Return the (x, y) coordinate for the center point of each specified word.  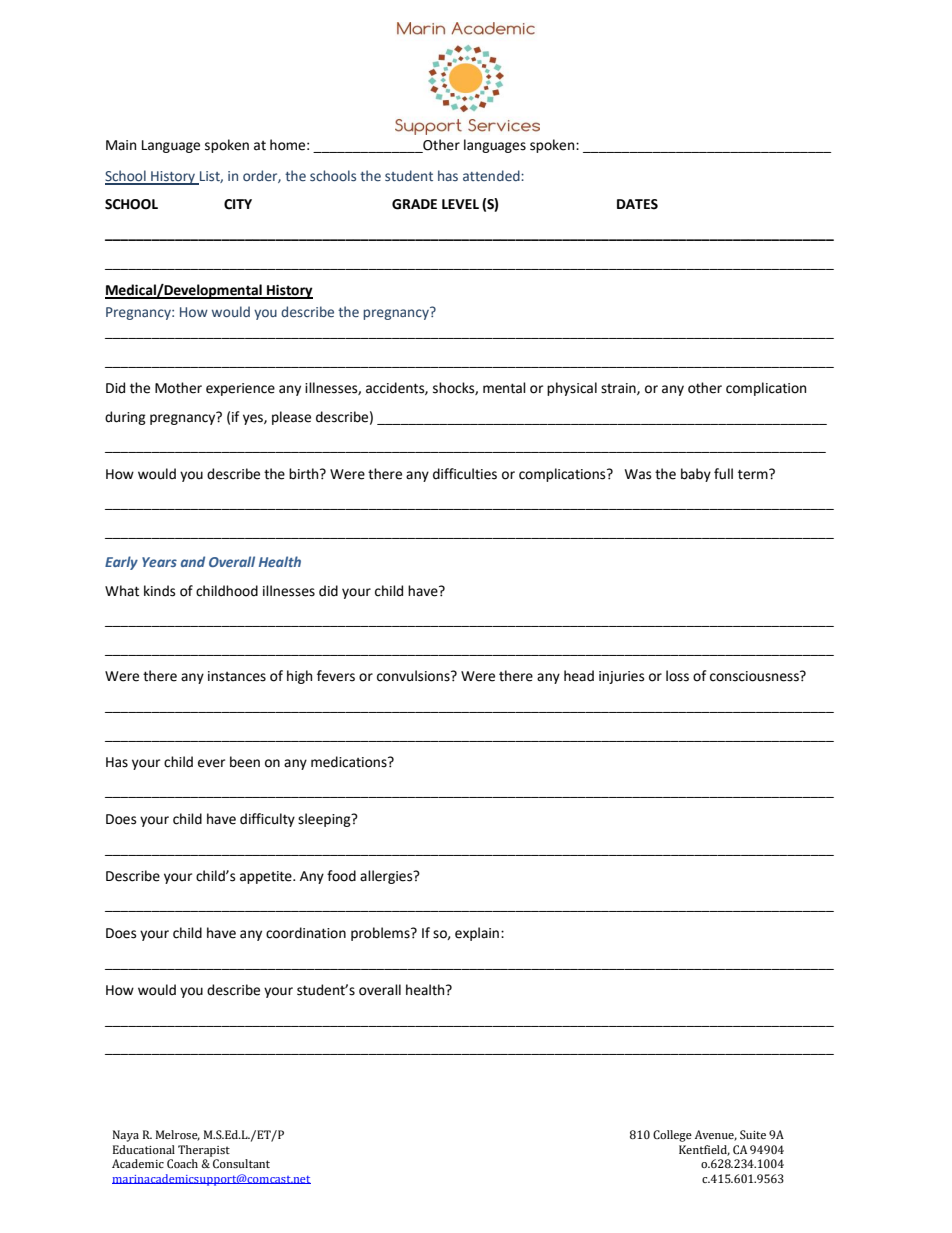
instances (237, 676)
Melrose (178, 1135)
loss (677, 676)
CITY (238, 204)
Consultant (241, 1164)
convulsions (414, 676)
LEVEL (460, 204)
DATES (637, 204)
